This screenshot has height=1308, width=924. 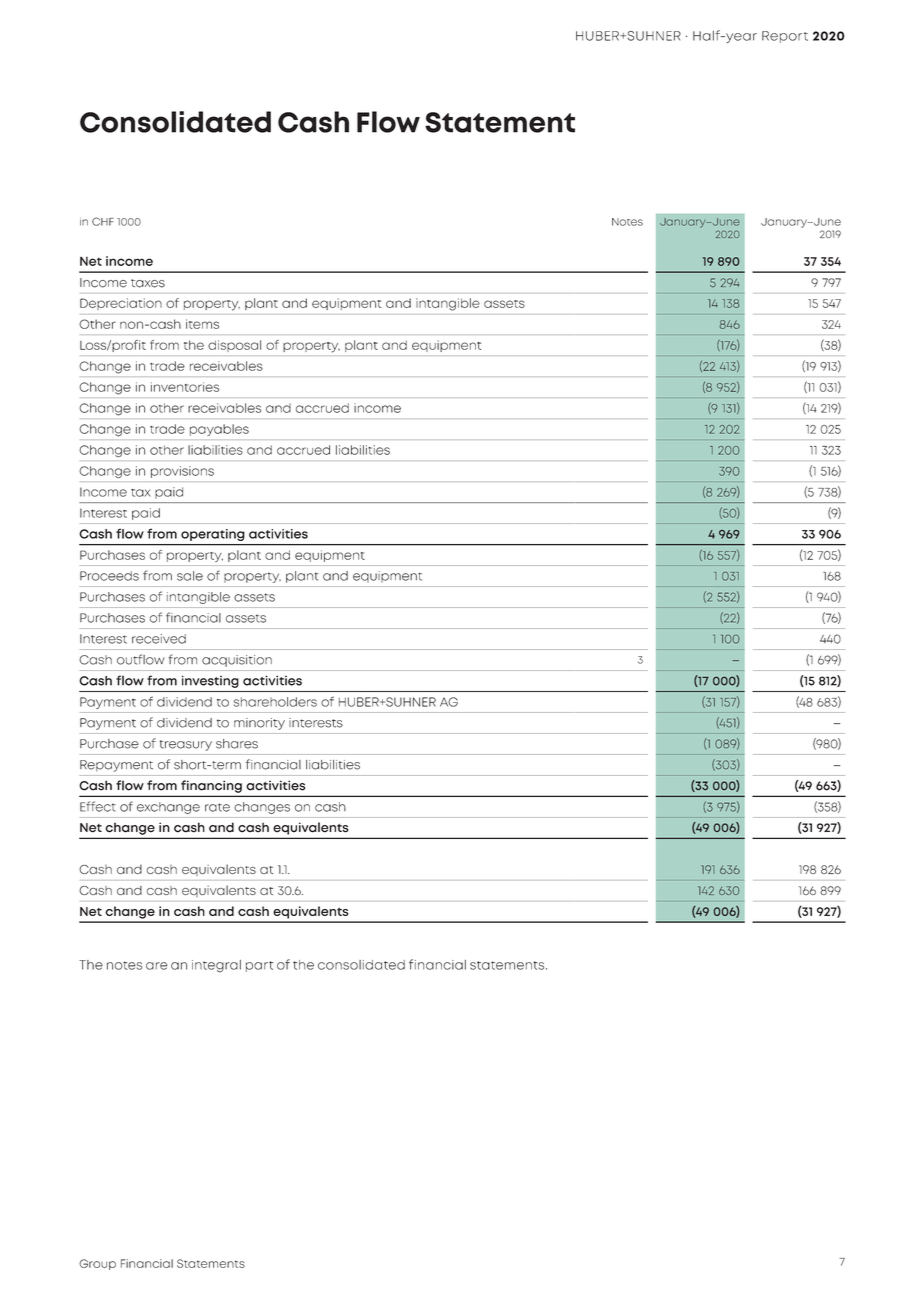 I want to click on part, so click(x=259, y=966).
